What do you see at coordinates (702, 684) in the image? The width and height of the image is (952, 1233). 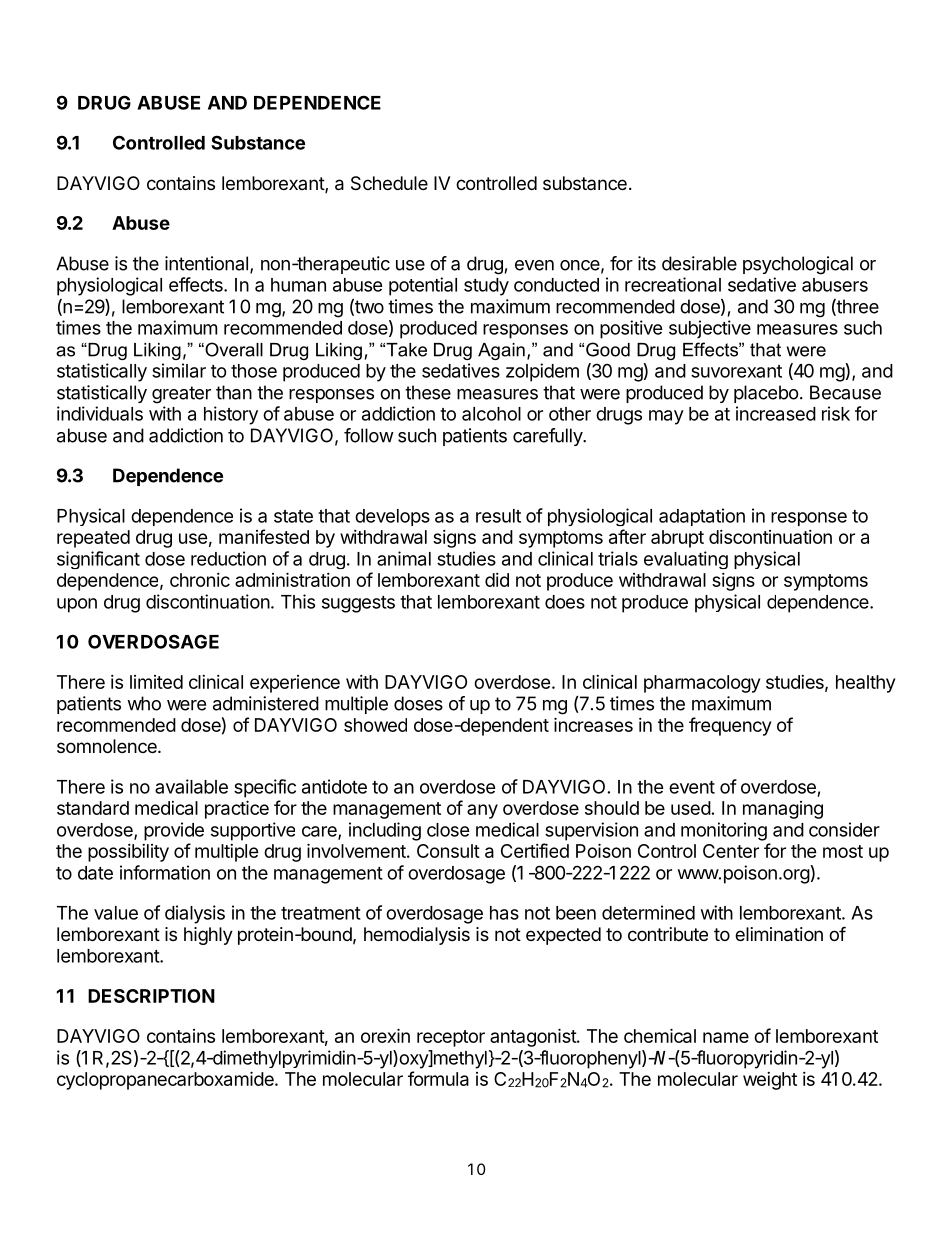 I see `pharmacology` at bounding box center [702, 684].
